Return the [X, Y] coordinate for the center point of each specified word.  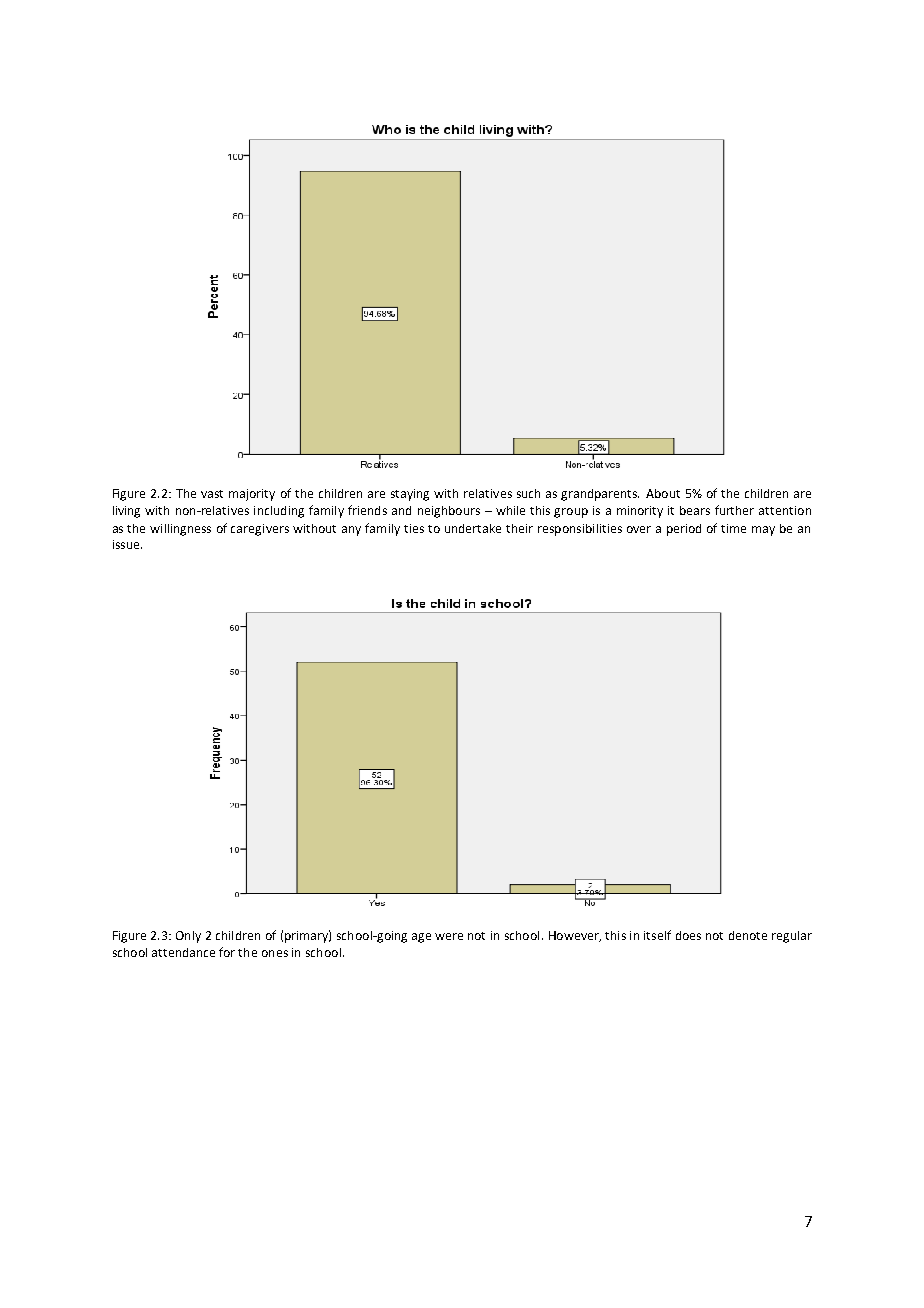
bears [695, 510]
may [763, 531]
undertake [473, 528]
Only [188, 937]
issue [127, 544]
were [449, 936]
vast [212, 494]
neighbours [449, 512]
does [688, 935]
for [227, 952]
